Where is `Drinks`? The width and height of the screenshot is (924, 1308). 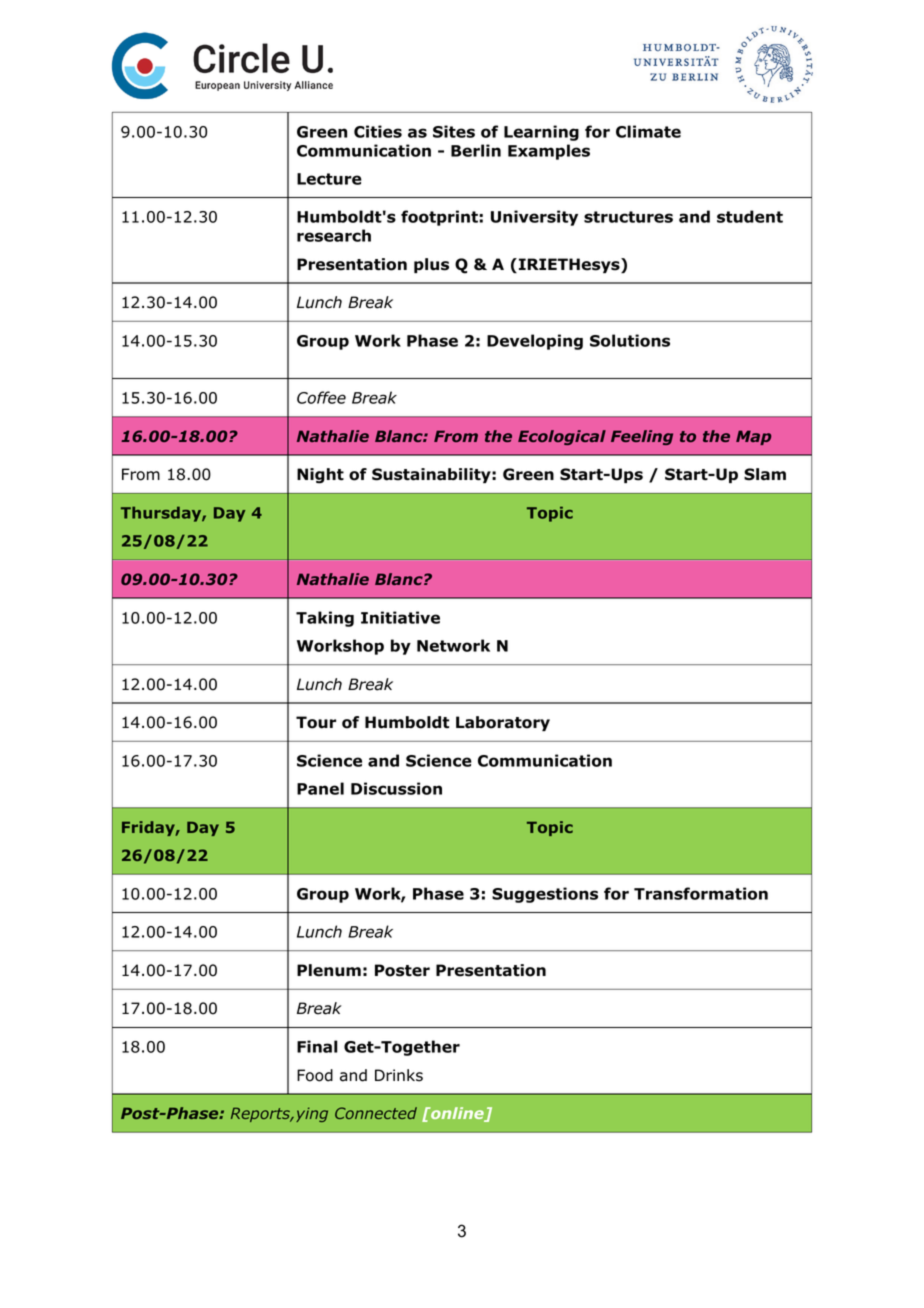
Drinks is located at coordinates (399, 1075).
